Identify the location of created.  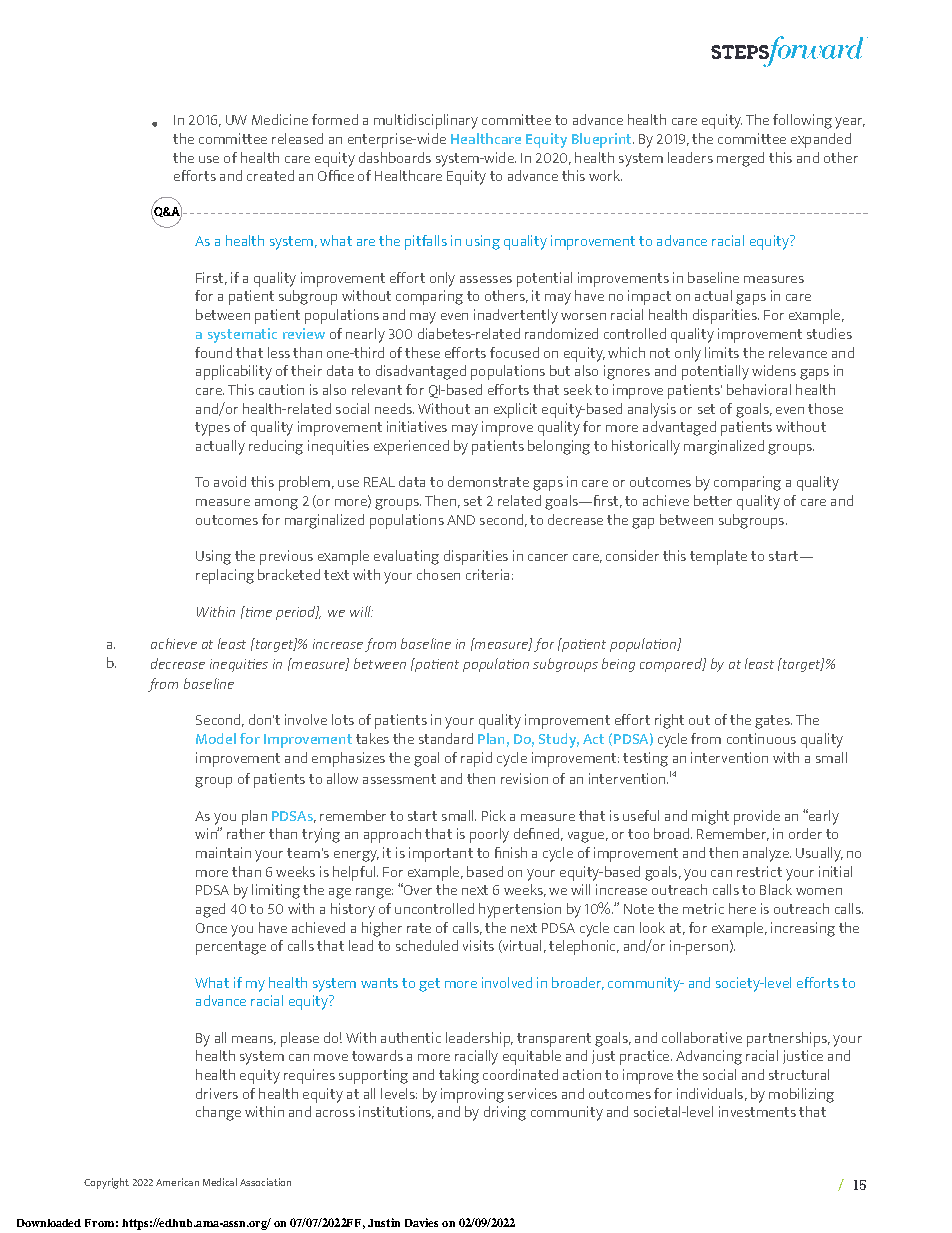
(270, 175).
